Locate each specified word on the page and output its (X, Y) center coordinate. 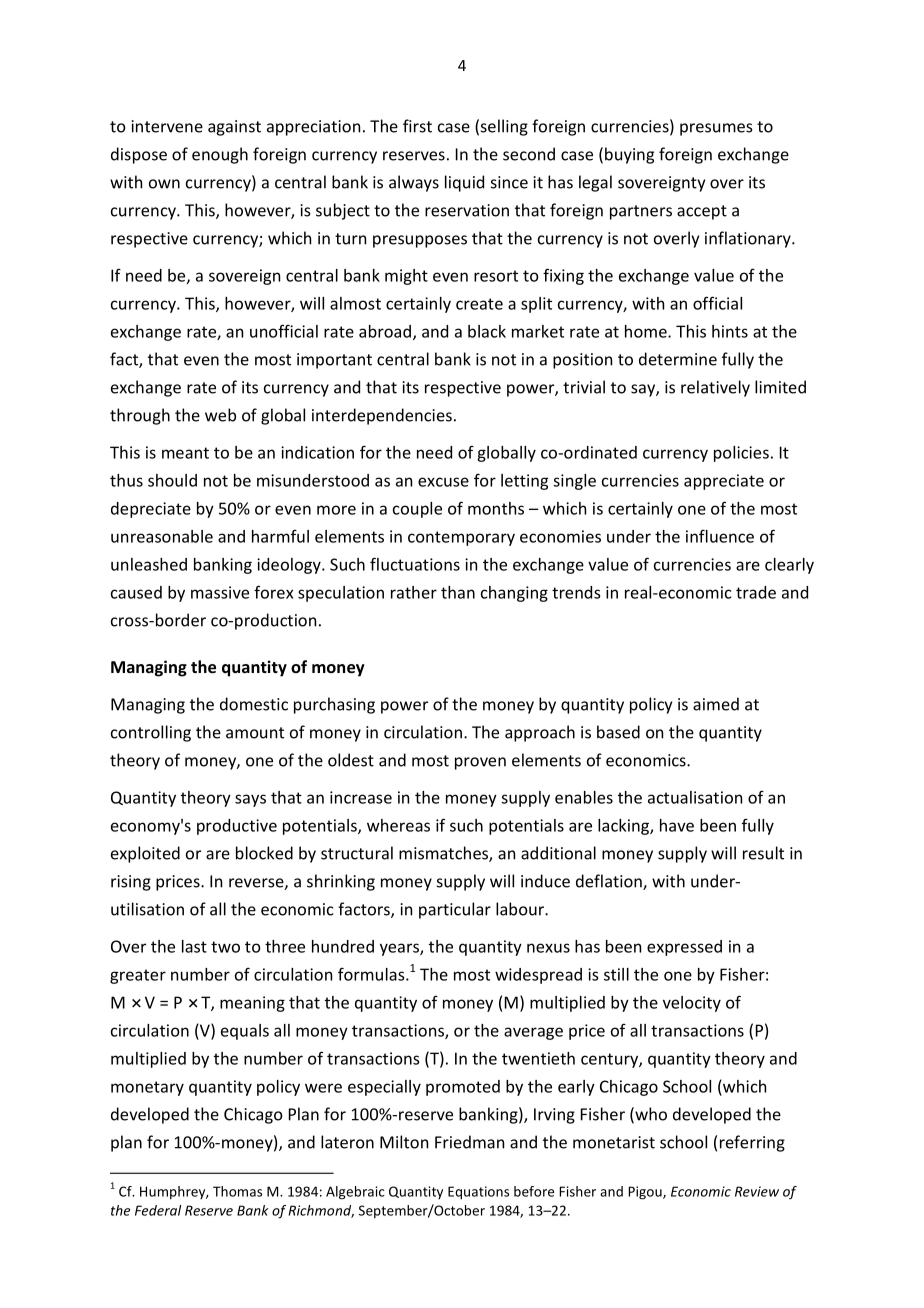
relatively (715, 388)
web (220, 415)
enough (220, 155)
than (458, 592)
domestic (254, 704)
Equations (478, 1193)
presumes (716, 129)
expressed (684, 948)
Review (757, 1191)
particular (455, 910)
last (194, 946)
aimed (716, 704)
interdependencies (382, 416)
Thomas (237, 1191)
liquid (464, 183)
